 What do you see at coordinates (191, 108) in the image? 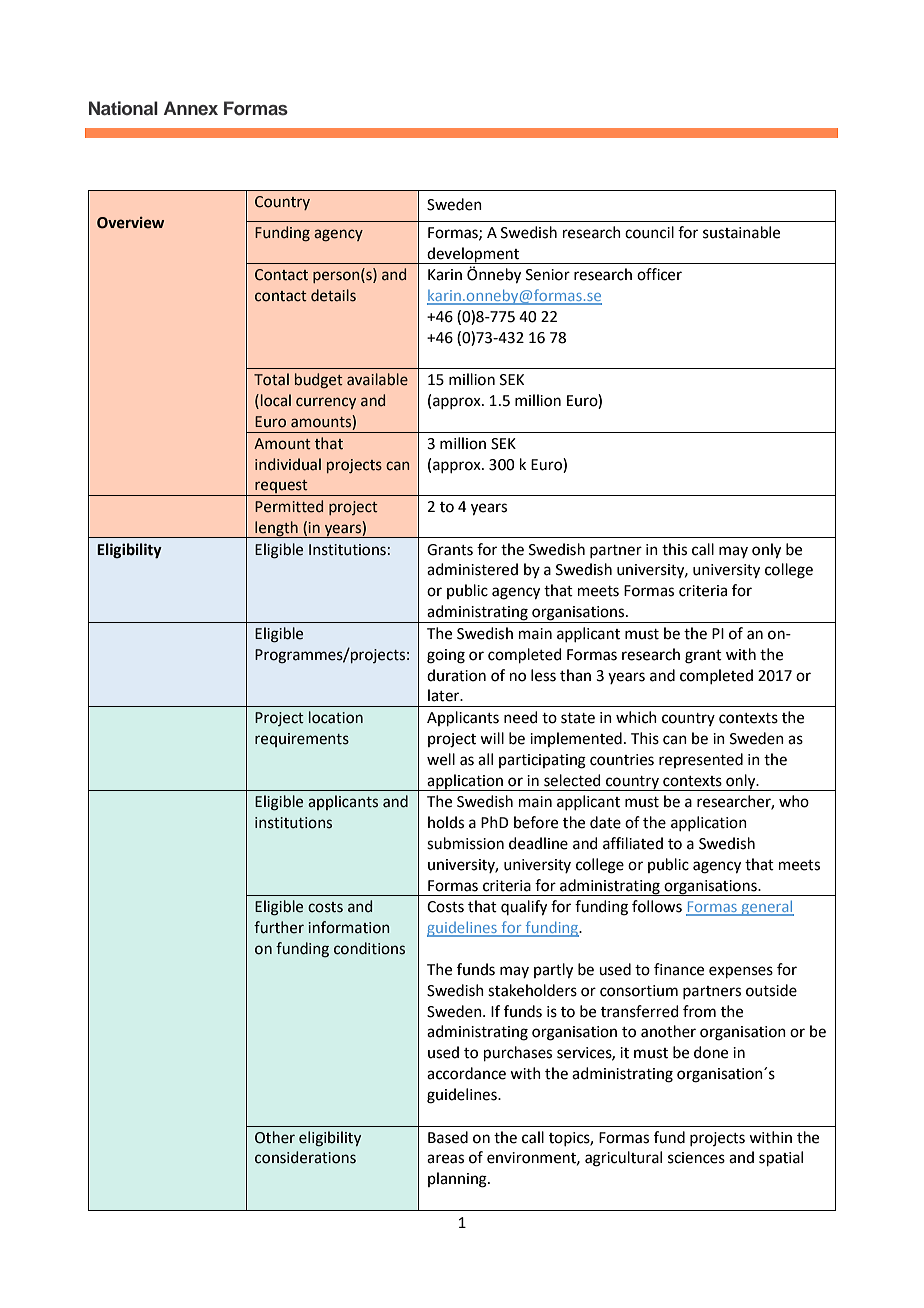
I see `Annex` at bounding box center [191, 108].
